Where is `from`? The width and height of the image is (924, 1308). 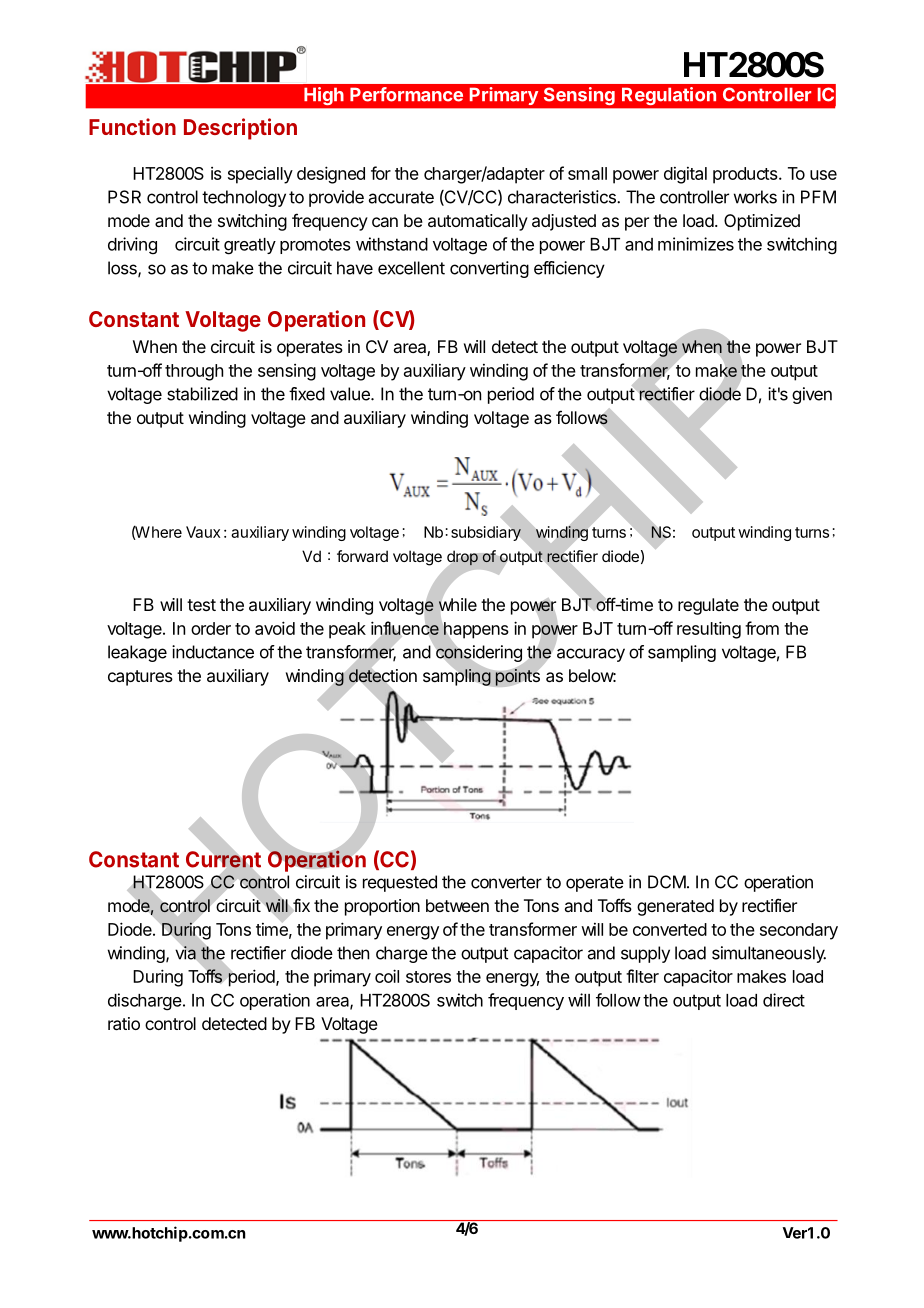
from is located at coordinates (762, 628).
